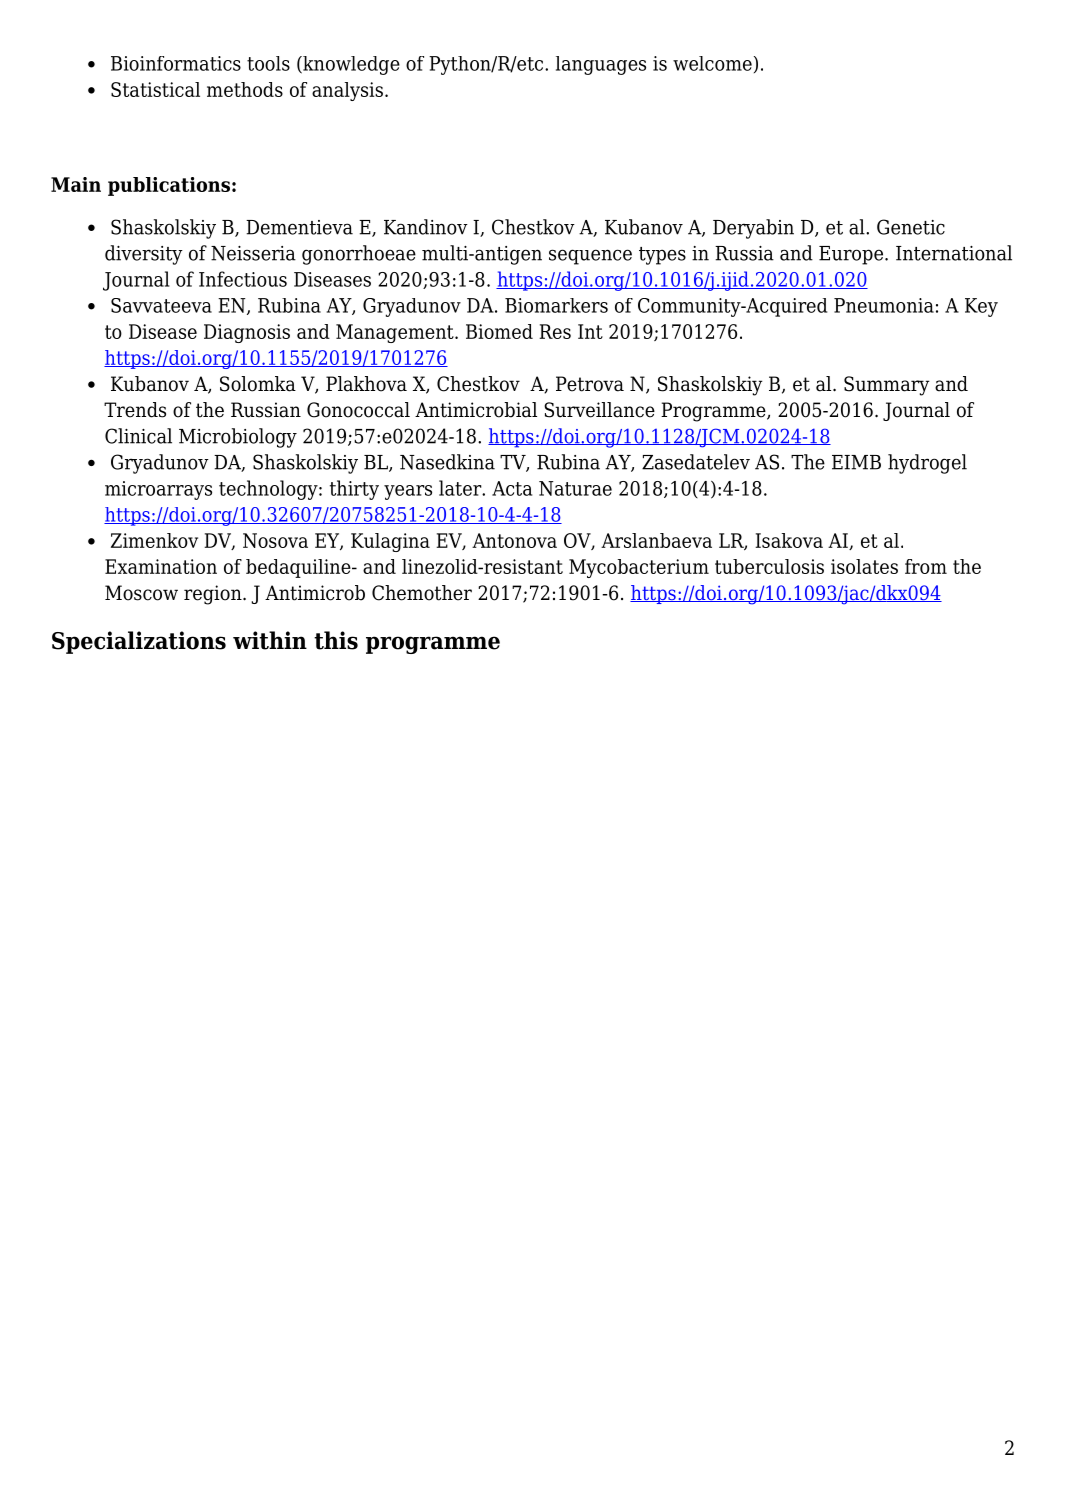 The image size is (1066, 1507). What do you see at coordinates (139, 642) in the screenshot?
I see `Specializations` at bounding box center [139, 642].
